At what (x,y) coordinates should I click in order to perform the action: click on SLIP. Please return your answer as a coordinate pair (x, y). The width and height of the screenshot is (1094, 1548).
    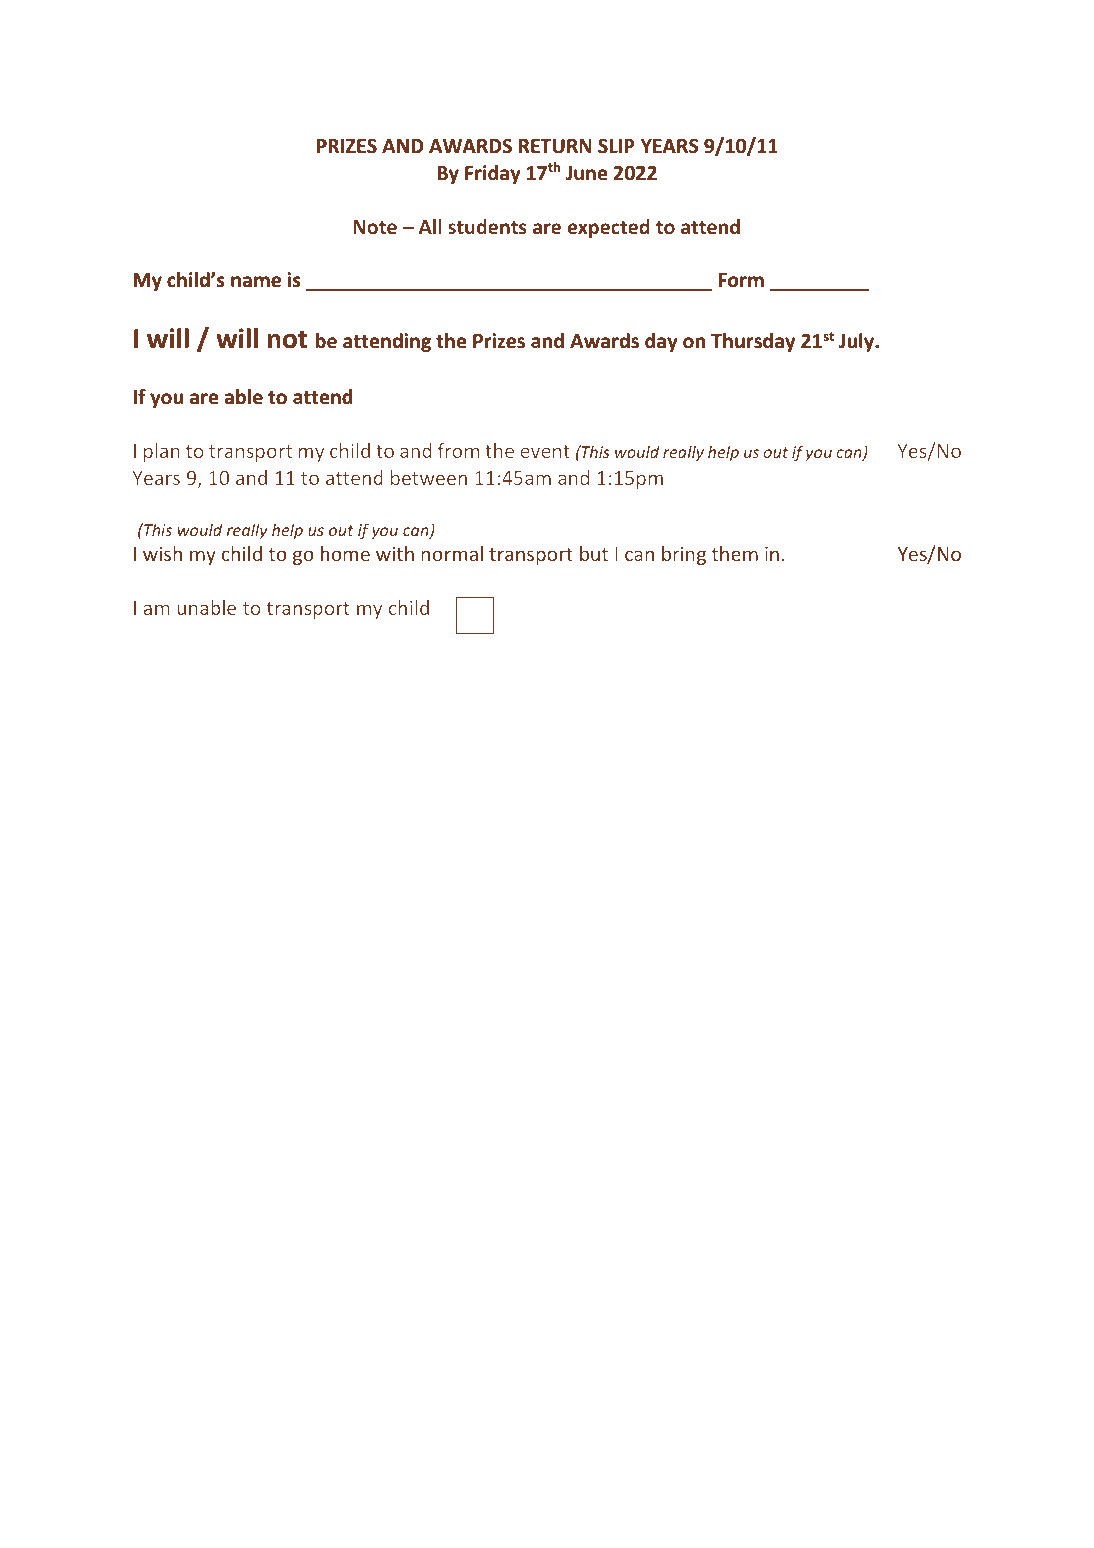
    Looking at the image, I should click on (616, 146).
